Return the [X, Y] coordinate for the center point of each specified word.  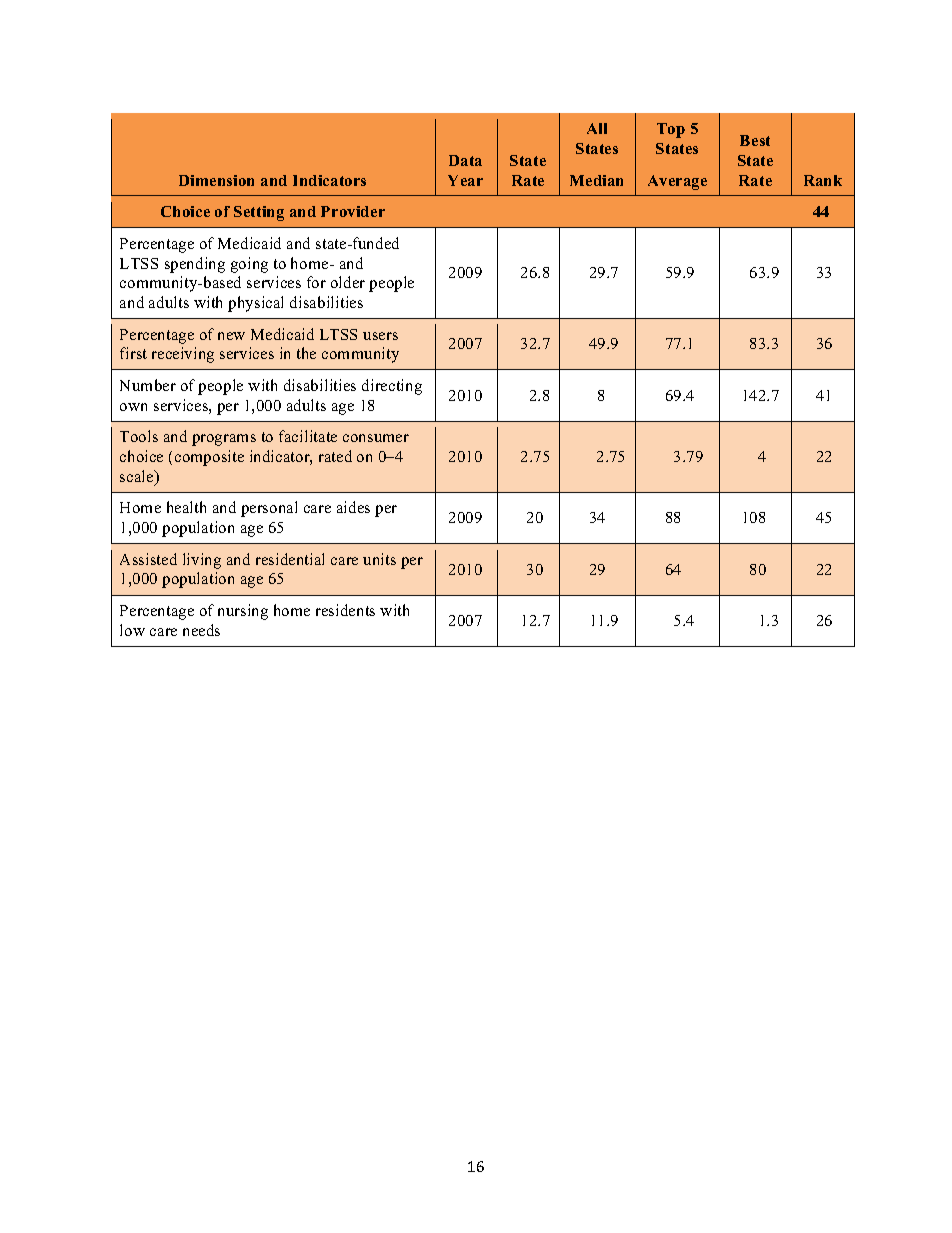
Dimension [216, 180]
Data [465, 160]
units [379, 559]
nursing [243, 612]
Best [755, 140]
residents [345, 610]
